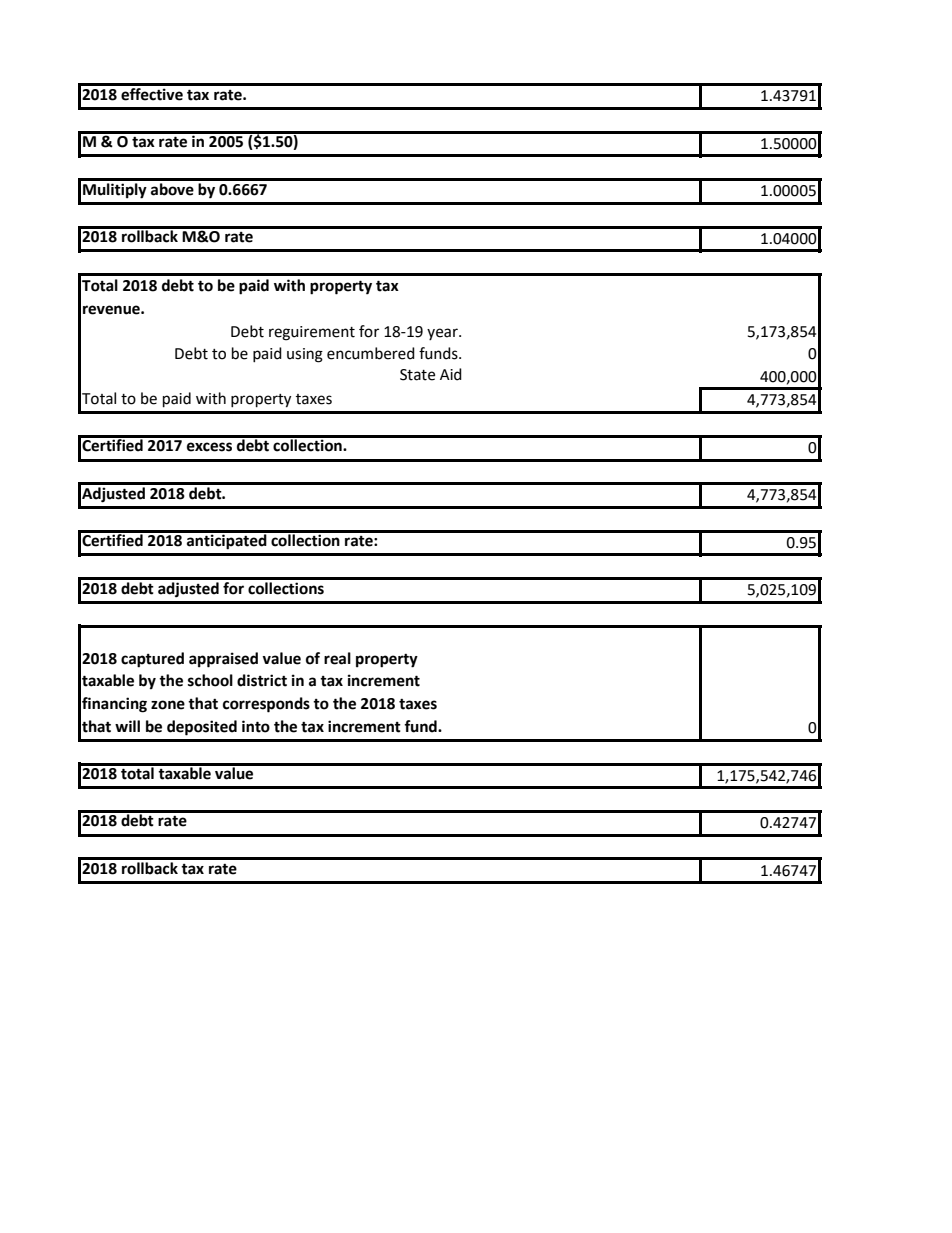  I want to click on year, so click(443, 334).
